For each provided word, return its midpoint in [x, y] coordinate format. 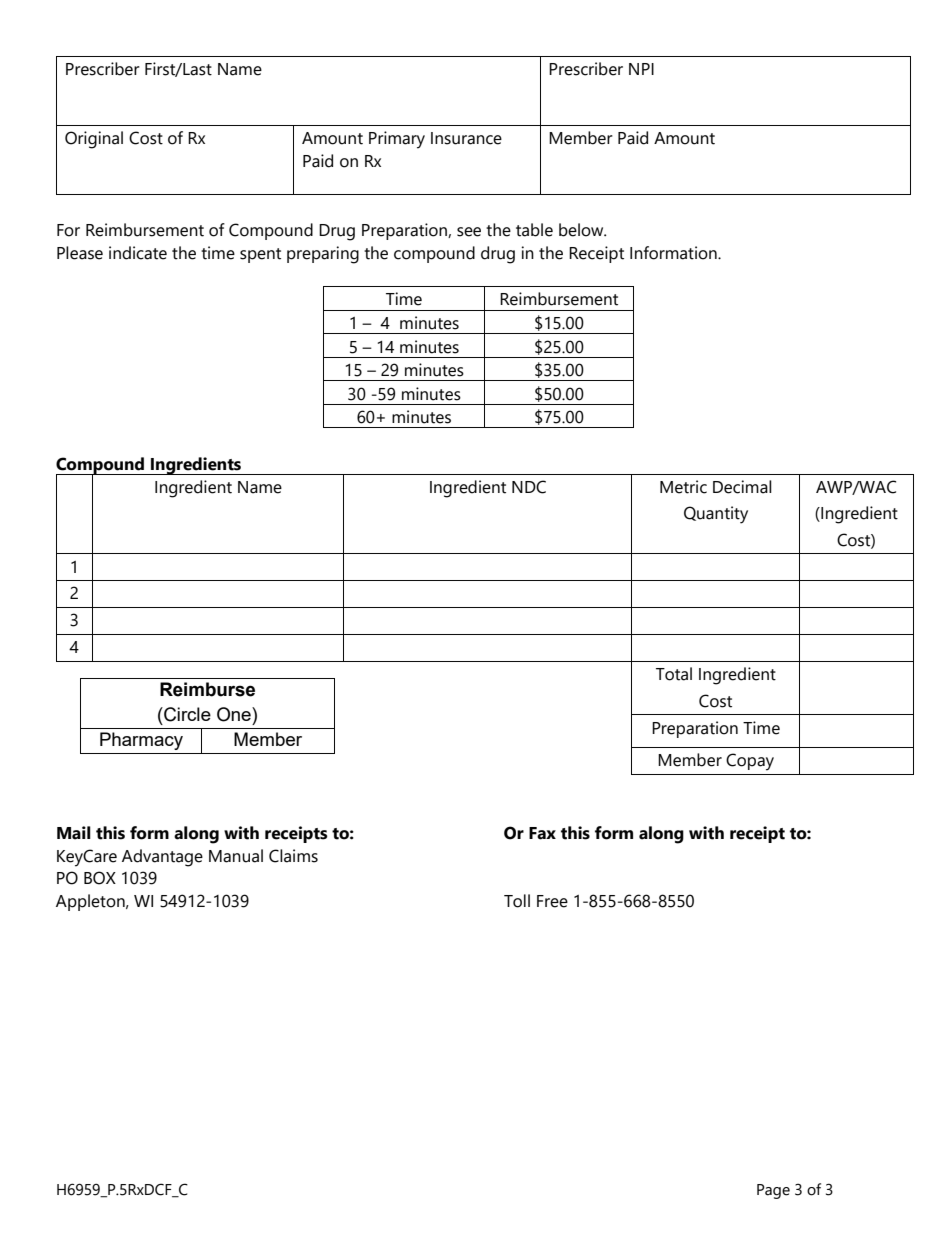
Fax [542, 833]
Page [773, 1191]
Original [94, 140]
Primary [397, 140]
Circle [186, 714]
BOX [100, 878]
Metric [683, 487]
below [582, 230]
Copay [750, 762]
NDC [529, 487]
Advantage [162, 858]
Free [552, 901]
